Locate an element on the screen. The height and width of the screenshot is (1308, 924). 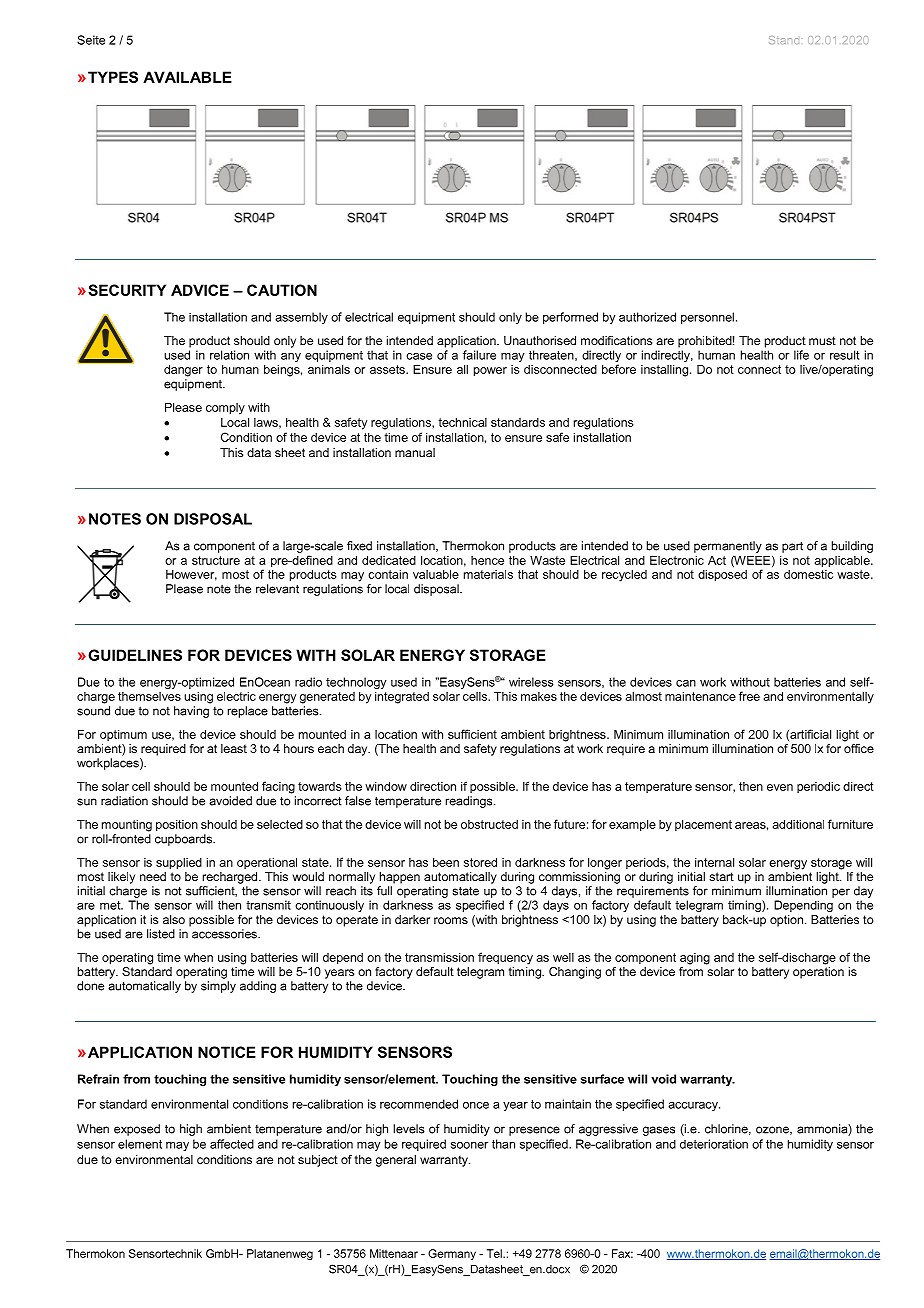
personnel is located at coordinates (707, 318).
